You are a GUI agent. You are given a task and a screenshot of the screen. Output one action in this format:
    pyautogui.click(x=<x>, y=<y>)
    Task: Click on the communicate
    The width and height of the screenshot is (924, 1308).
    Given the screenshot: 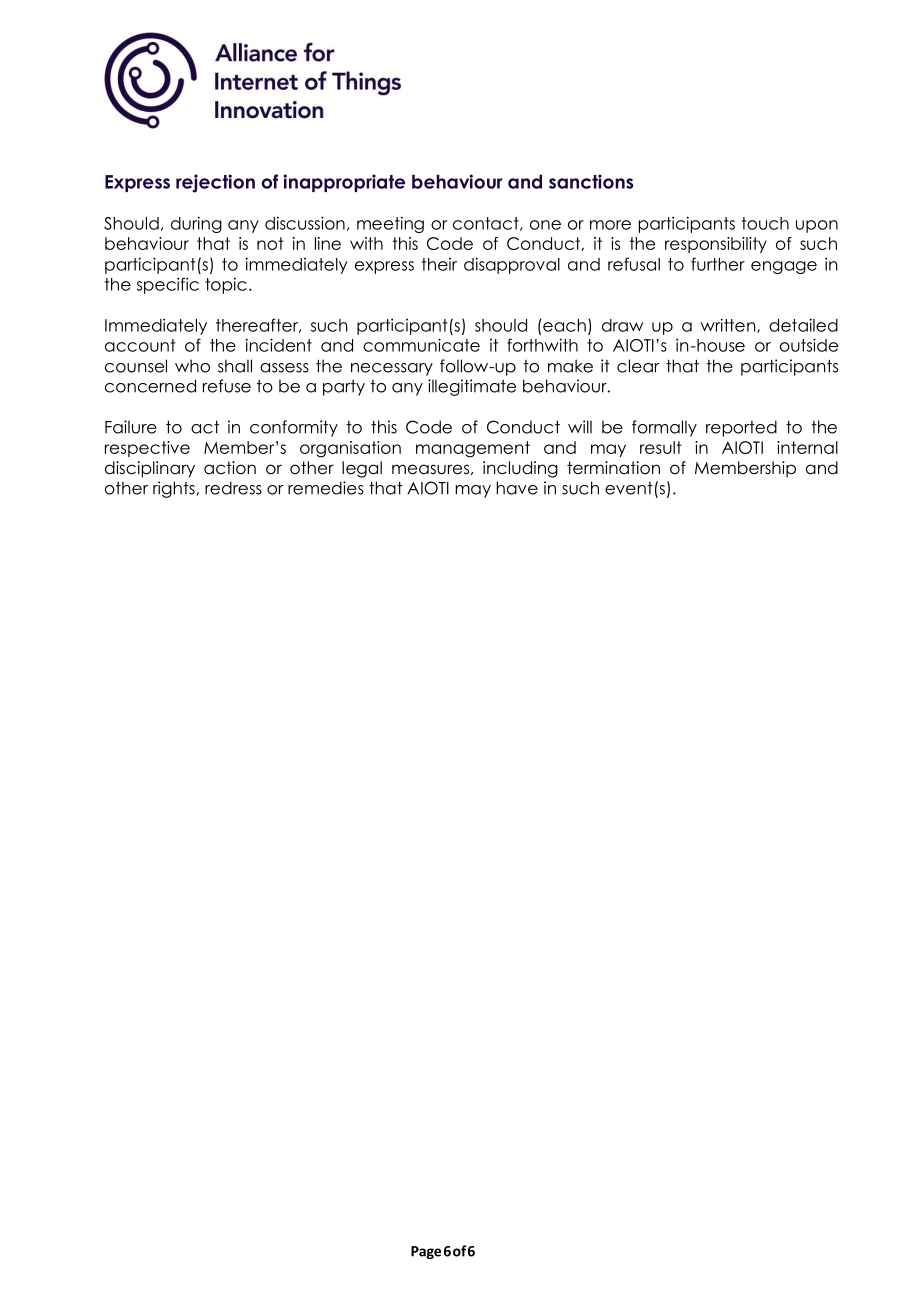 What is the action you would take?
    pyautogui.click(x=421, y=345)
